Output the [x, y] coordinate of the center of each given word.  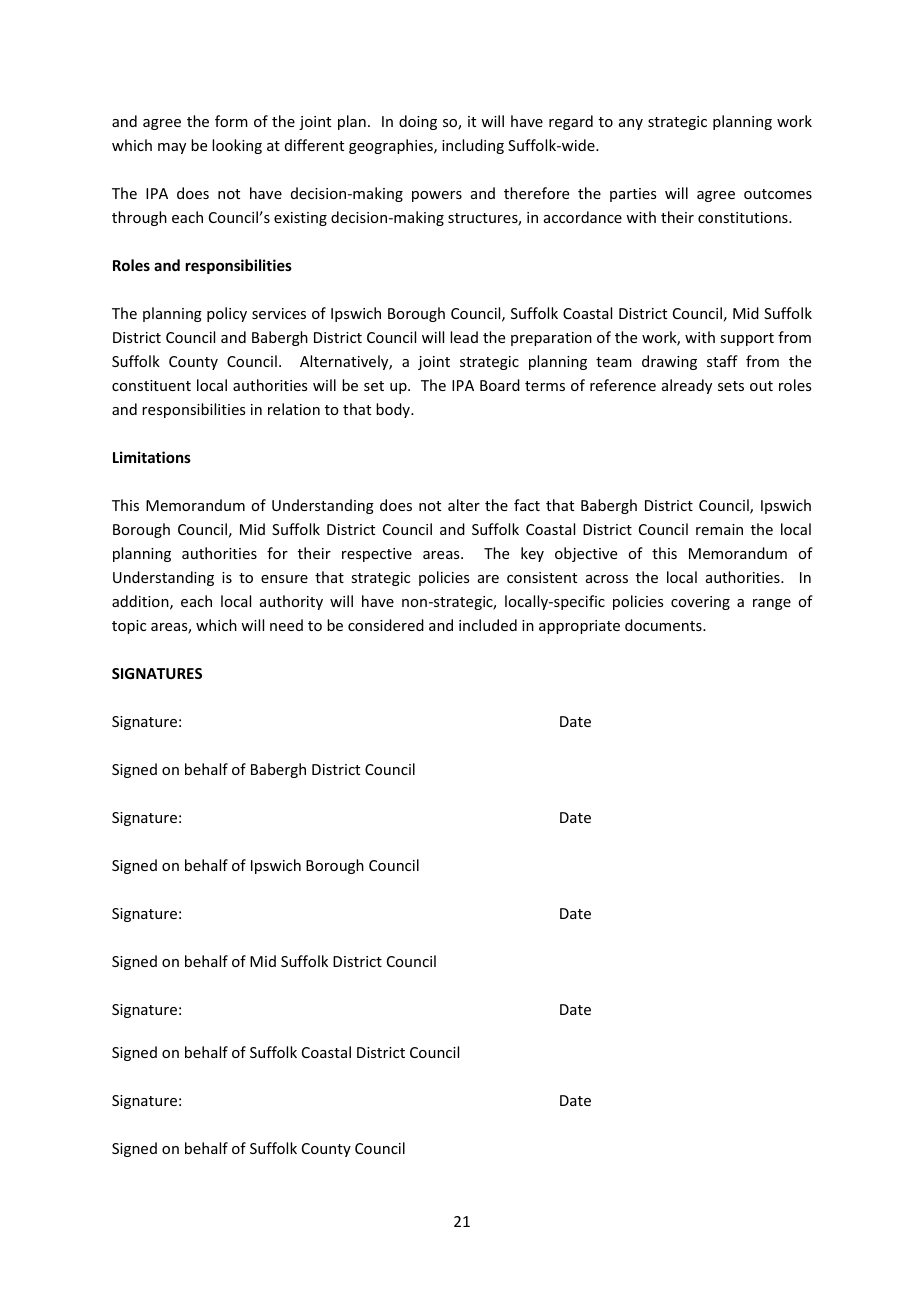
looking [237, 146]
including [473, 146]
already [687, 386]
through [139, 218]
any [631, 124]
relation [294, 409]
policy [227, 314]
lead [464, 337]
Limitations [152, 457]
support [747, 339]
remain [719, 529]
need [286, 625]
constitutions [744, 217]
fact [527, 505]
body [394, 410]
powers [437, 196]
